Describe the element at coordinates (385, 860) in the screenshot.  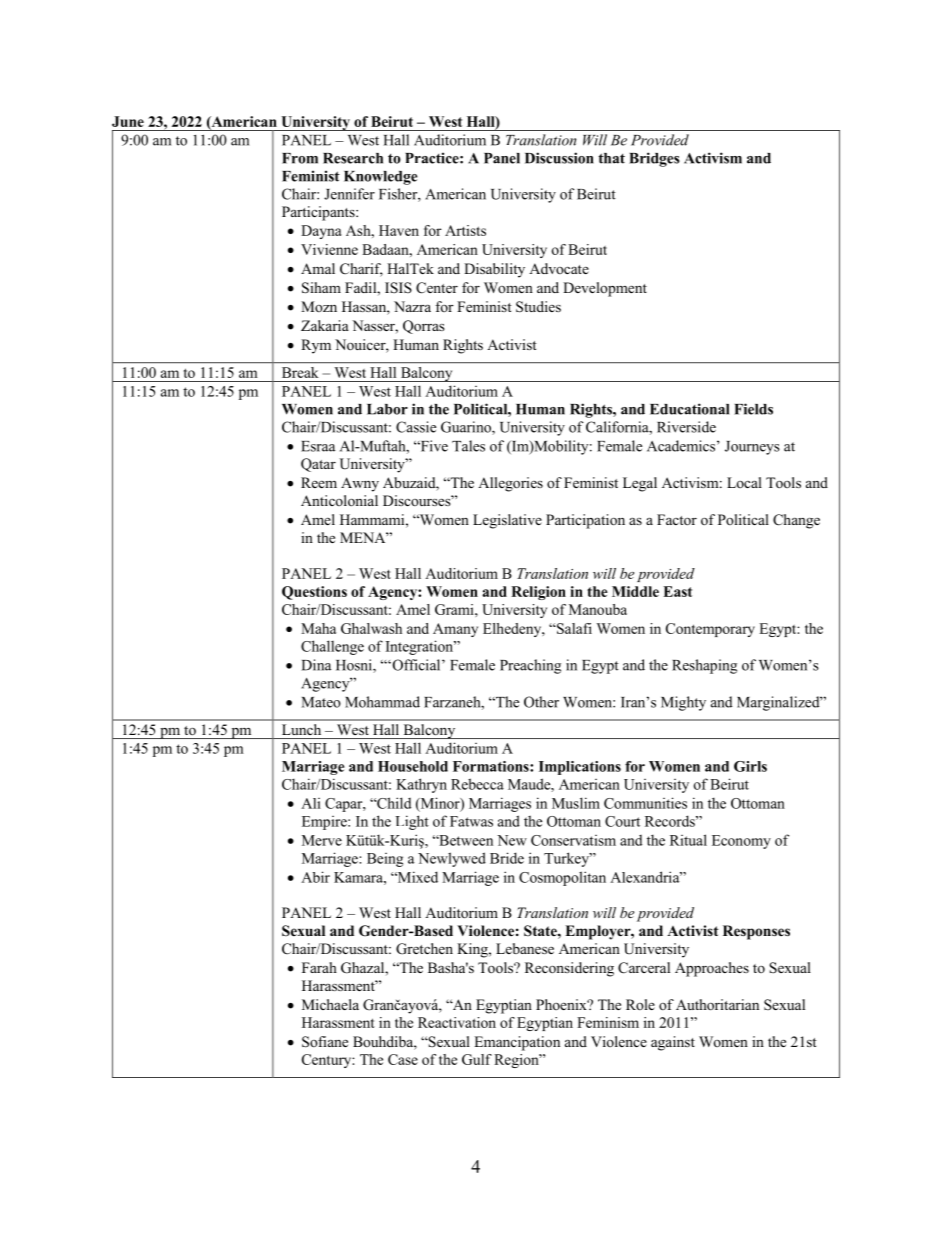
I see `Being` at that location.
